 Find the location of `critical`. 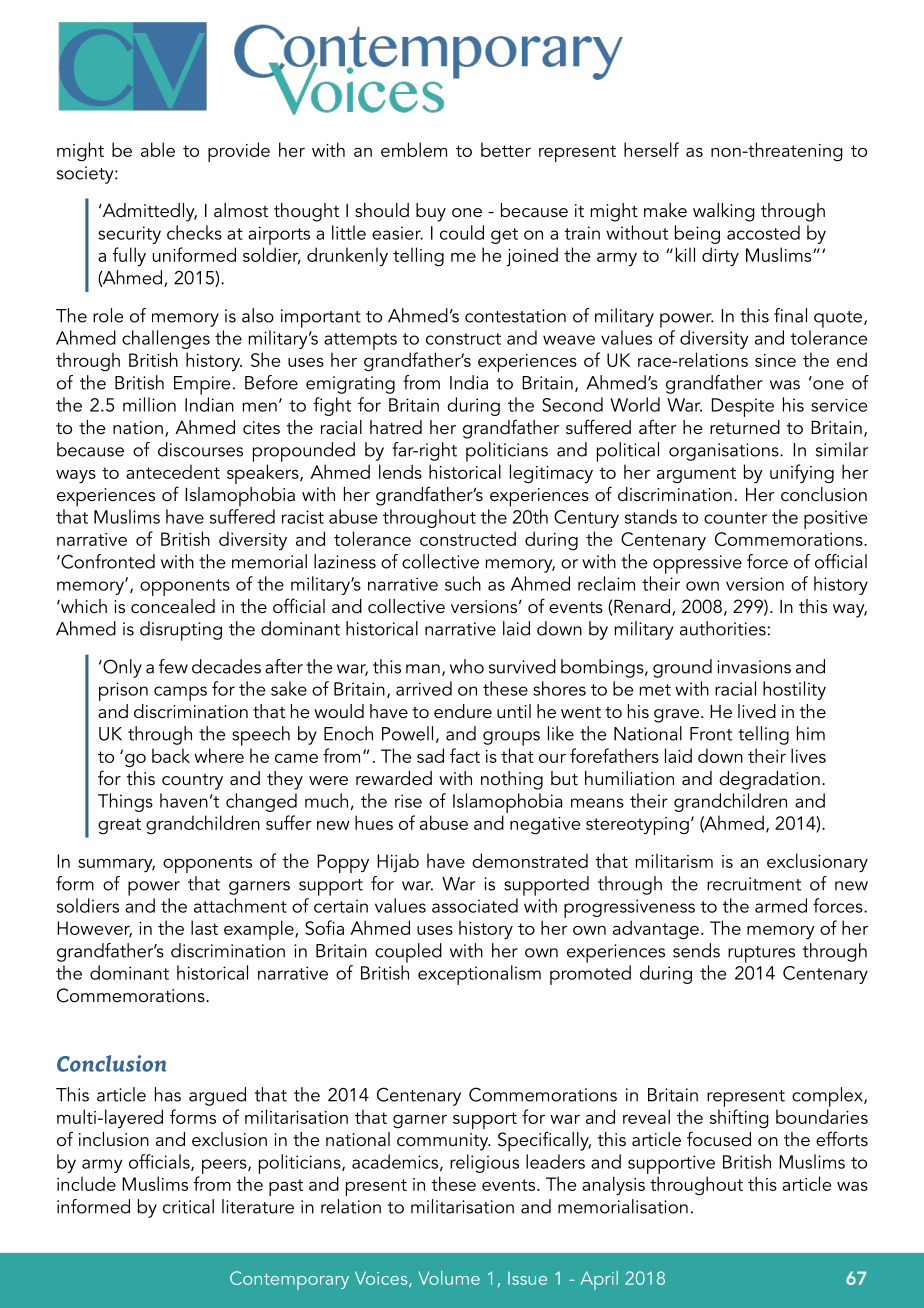

critical is located at coordinates (188, 1206).
